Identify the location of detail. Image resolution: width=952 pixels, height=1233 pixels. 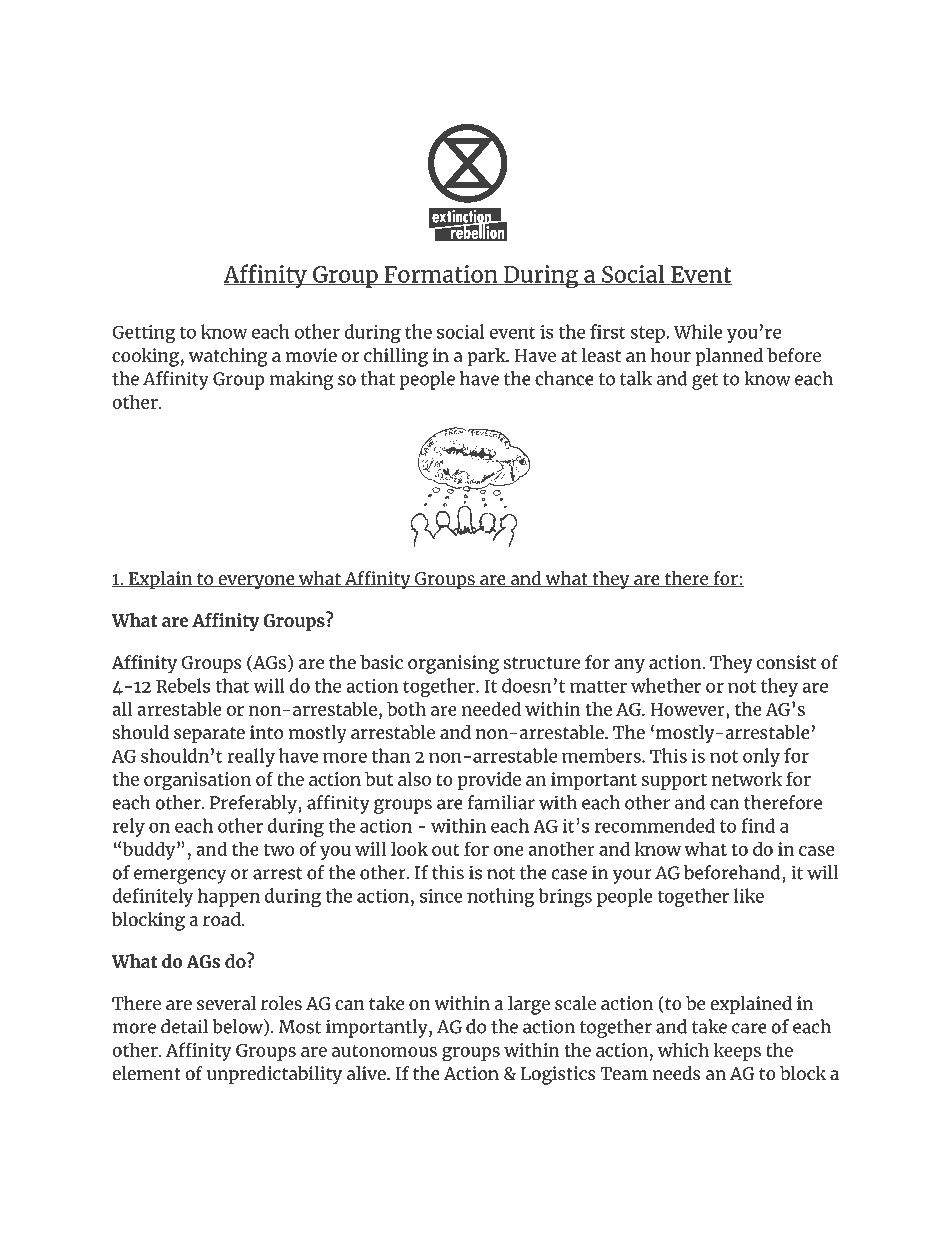
(184, 1026).
